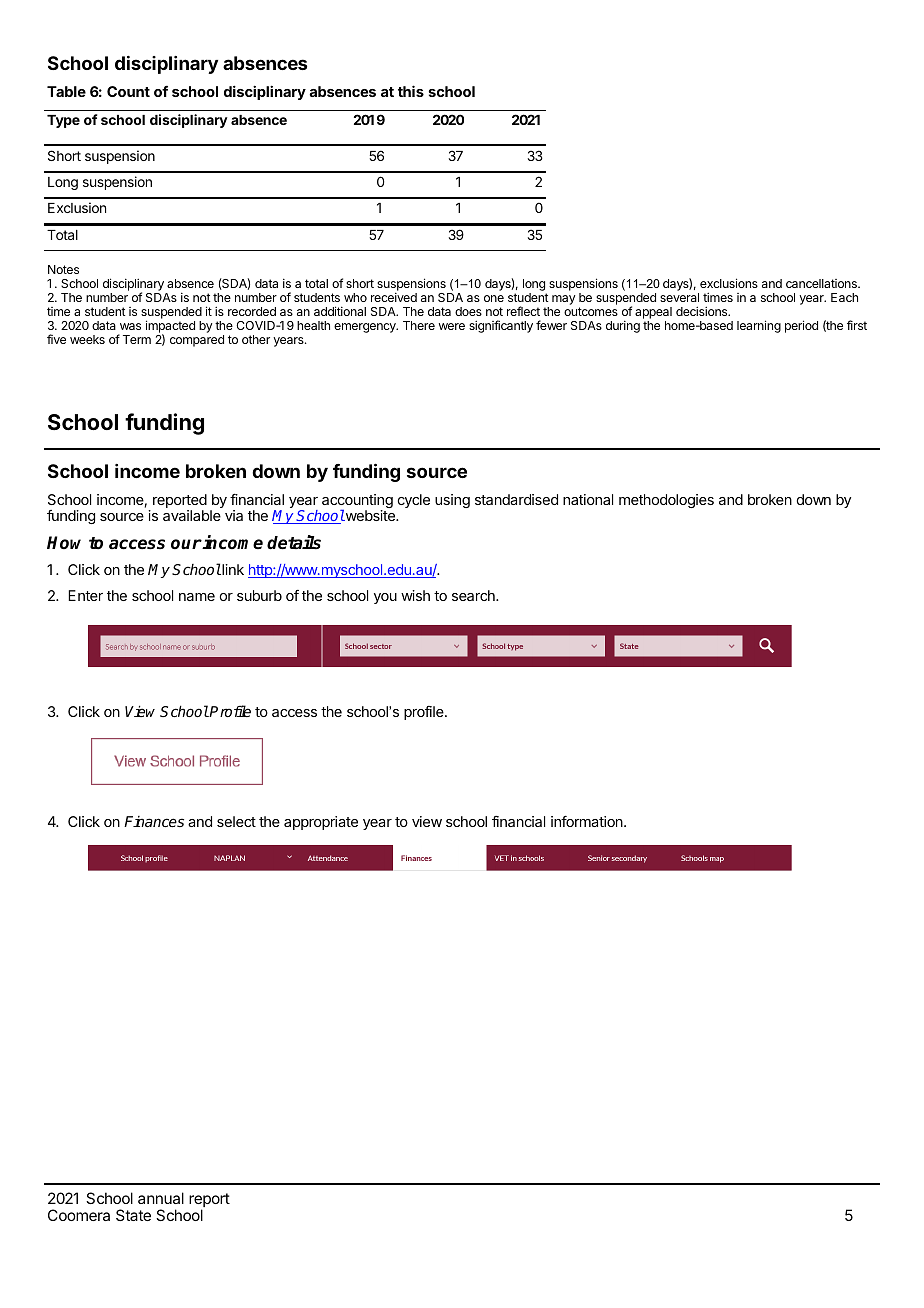 The width and height of the page is (924, 1308). I want to click on cancellations, so click(822, 283).
